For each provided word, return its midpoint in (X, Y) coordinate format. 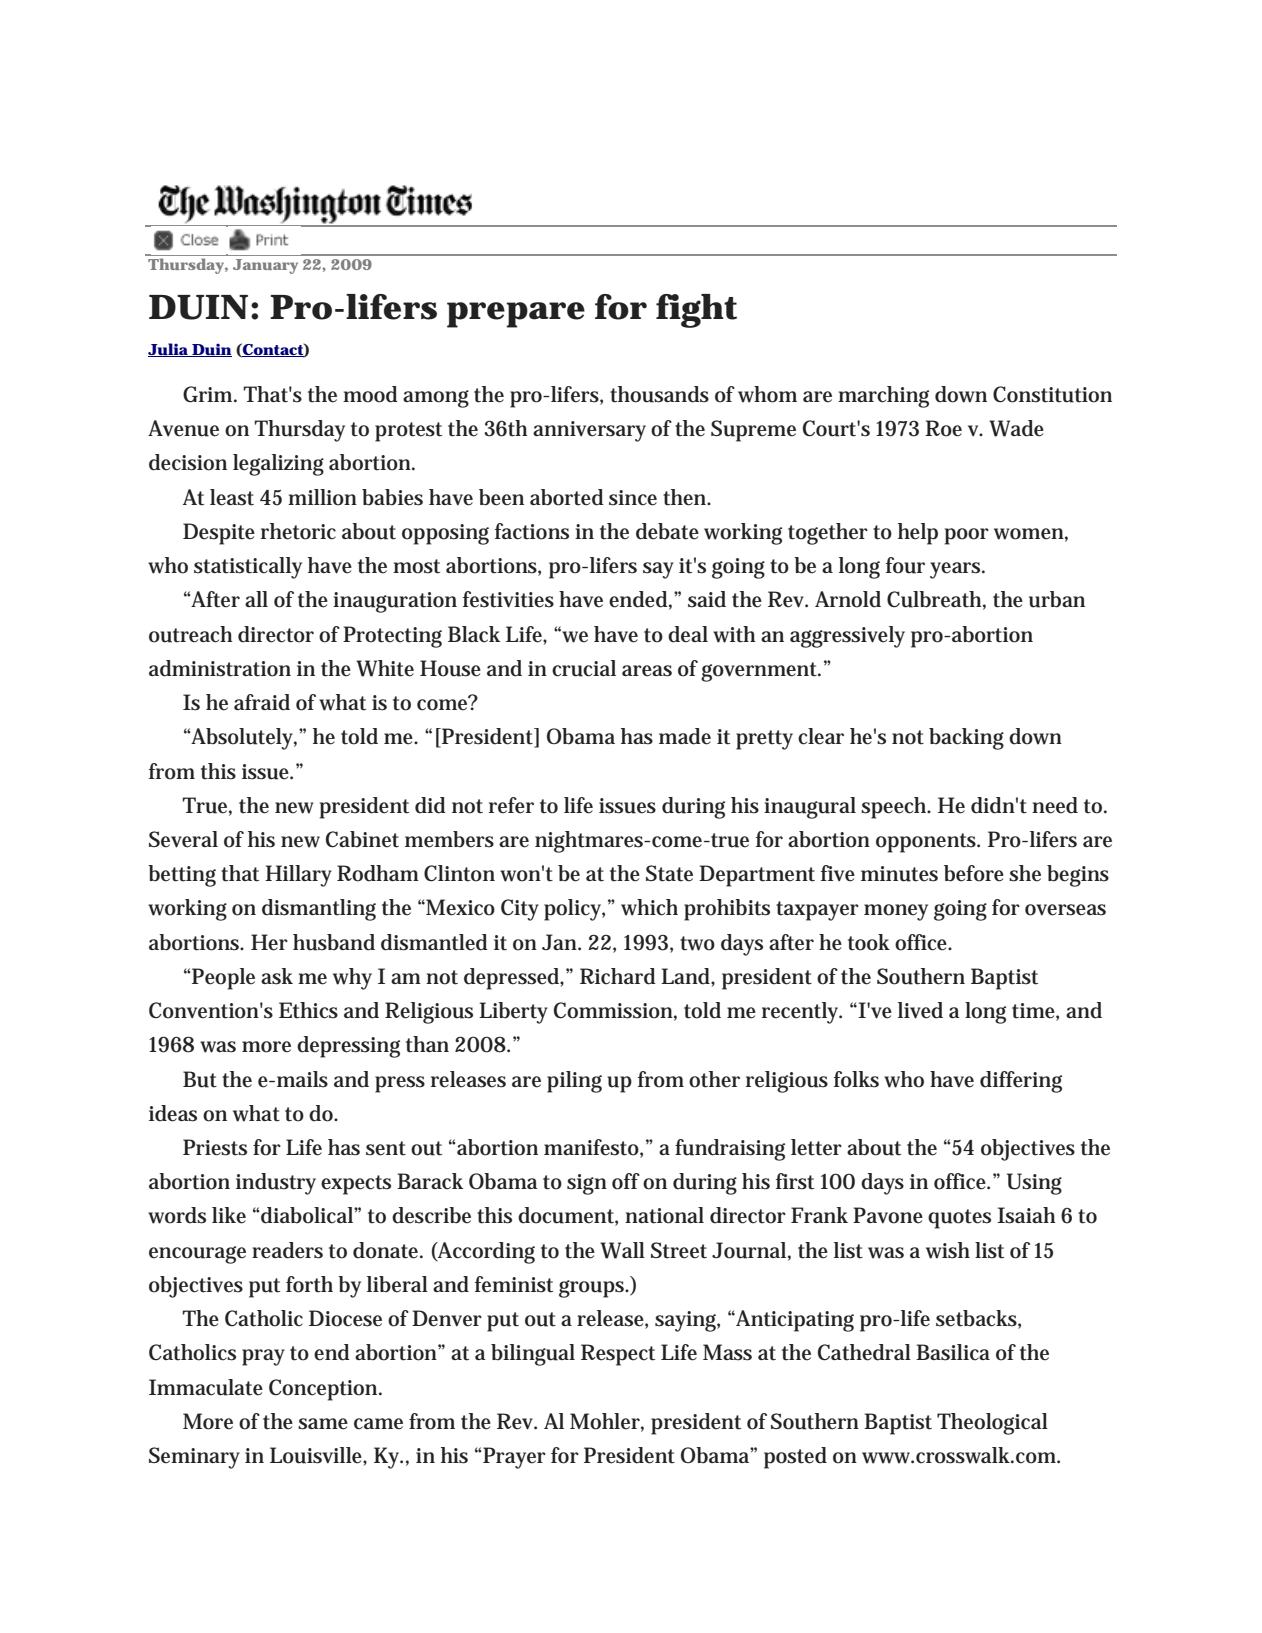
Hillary (298, 876)
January (265, 266)
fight (696, 311)
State (669, 873)
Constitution (1052, 394)
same (323, 1424)
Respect (618, 1355)
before (974, 873)
